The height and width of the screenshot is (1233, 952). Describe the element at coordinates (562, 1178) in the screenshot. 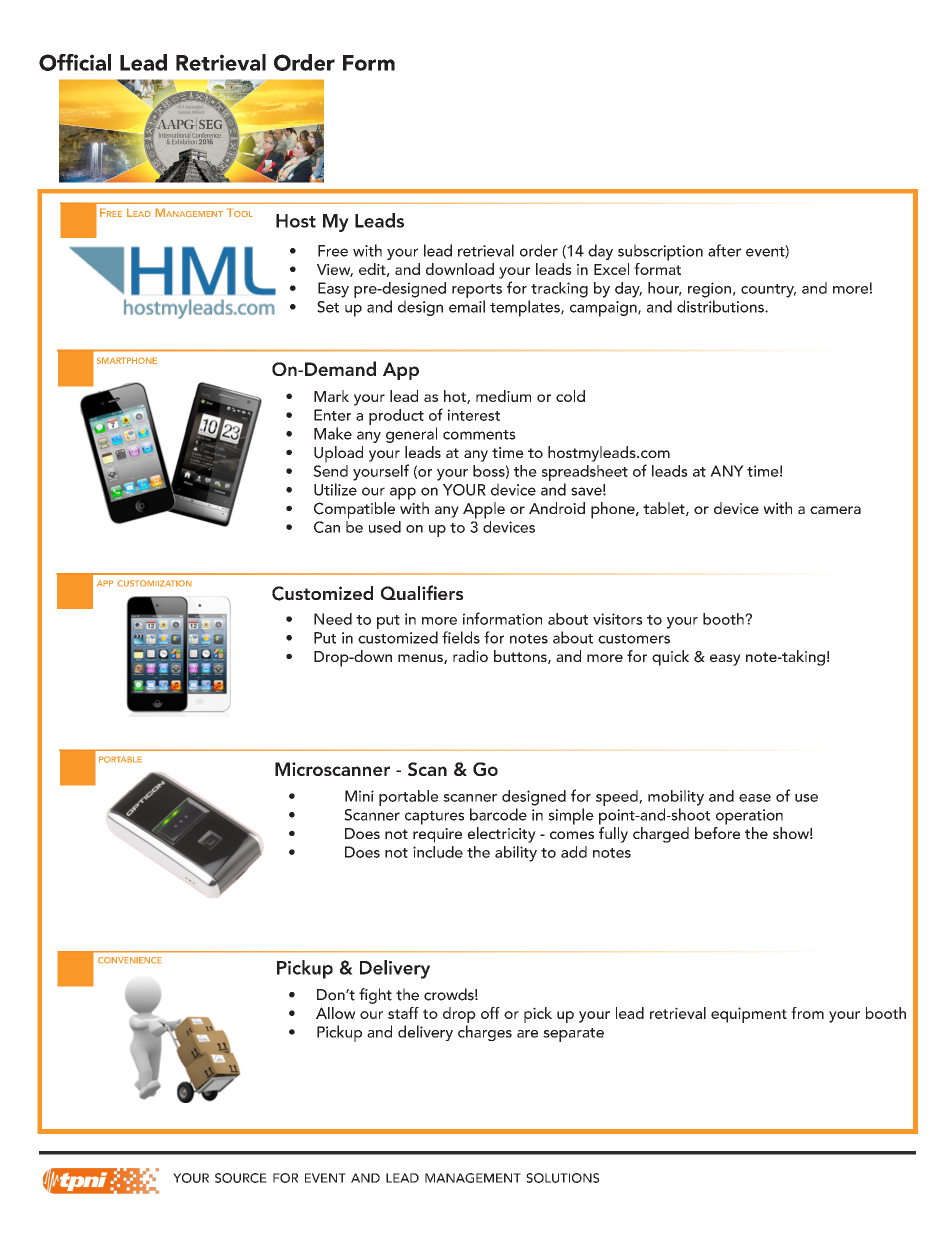

I see `solutions` at that location.
